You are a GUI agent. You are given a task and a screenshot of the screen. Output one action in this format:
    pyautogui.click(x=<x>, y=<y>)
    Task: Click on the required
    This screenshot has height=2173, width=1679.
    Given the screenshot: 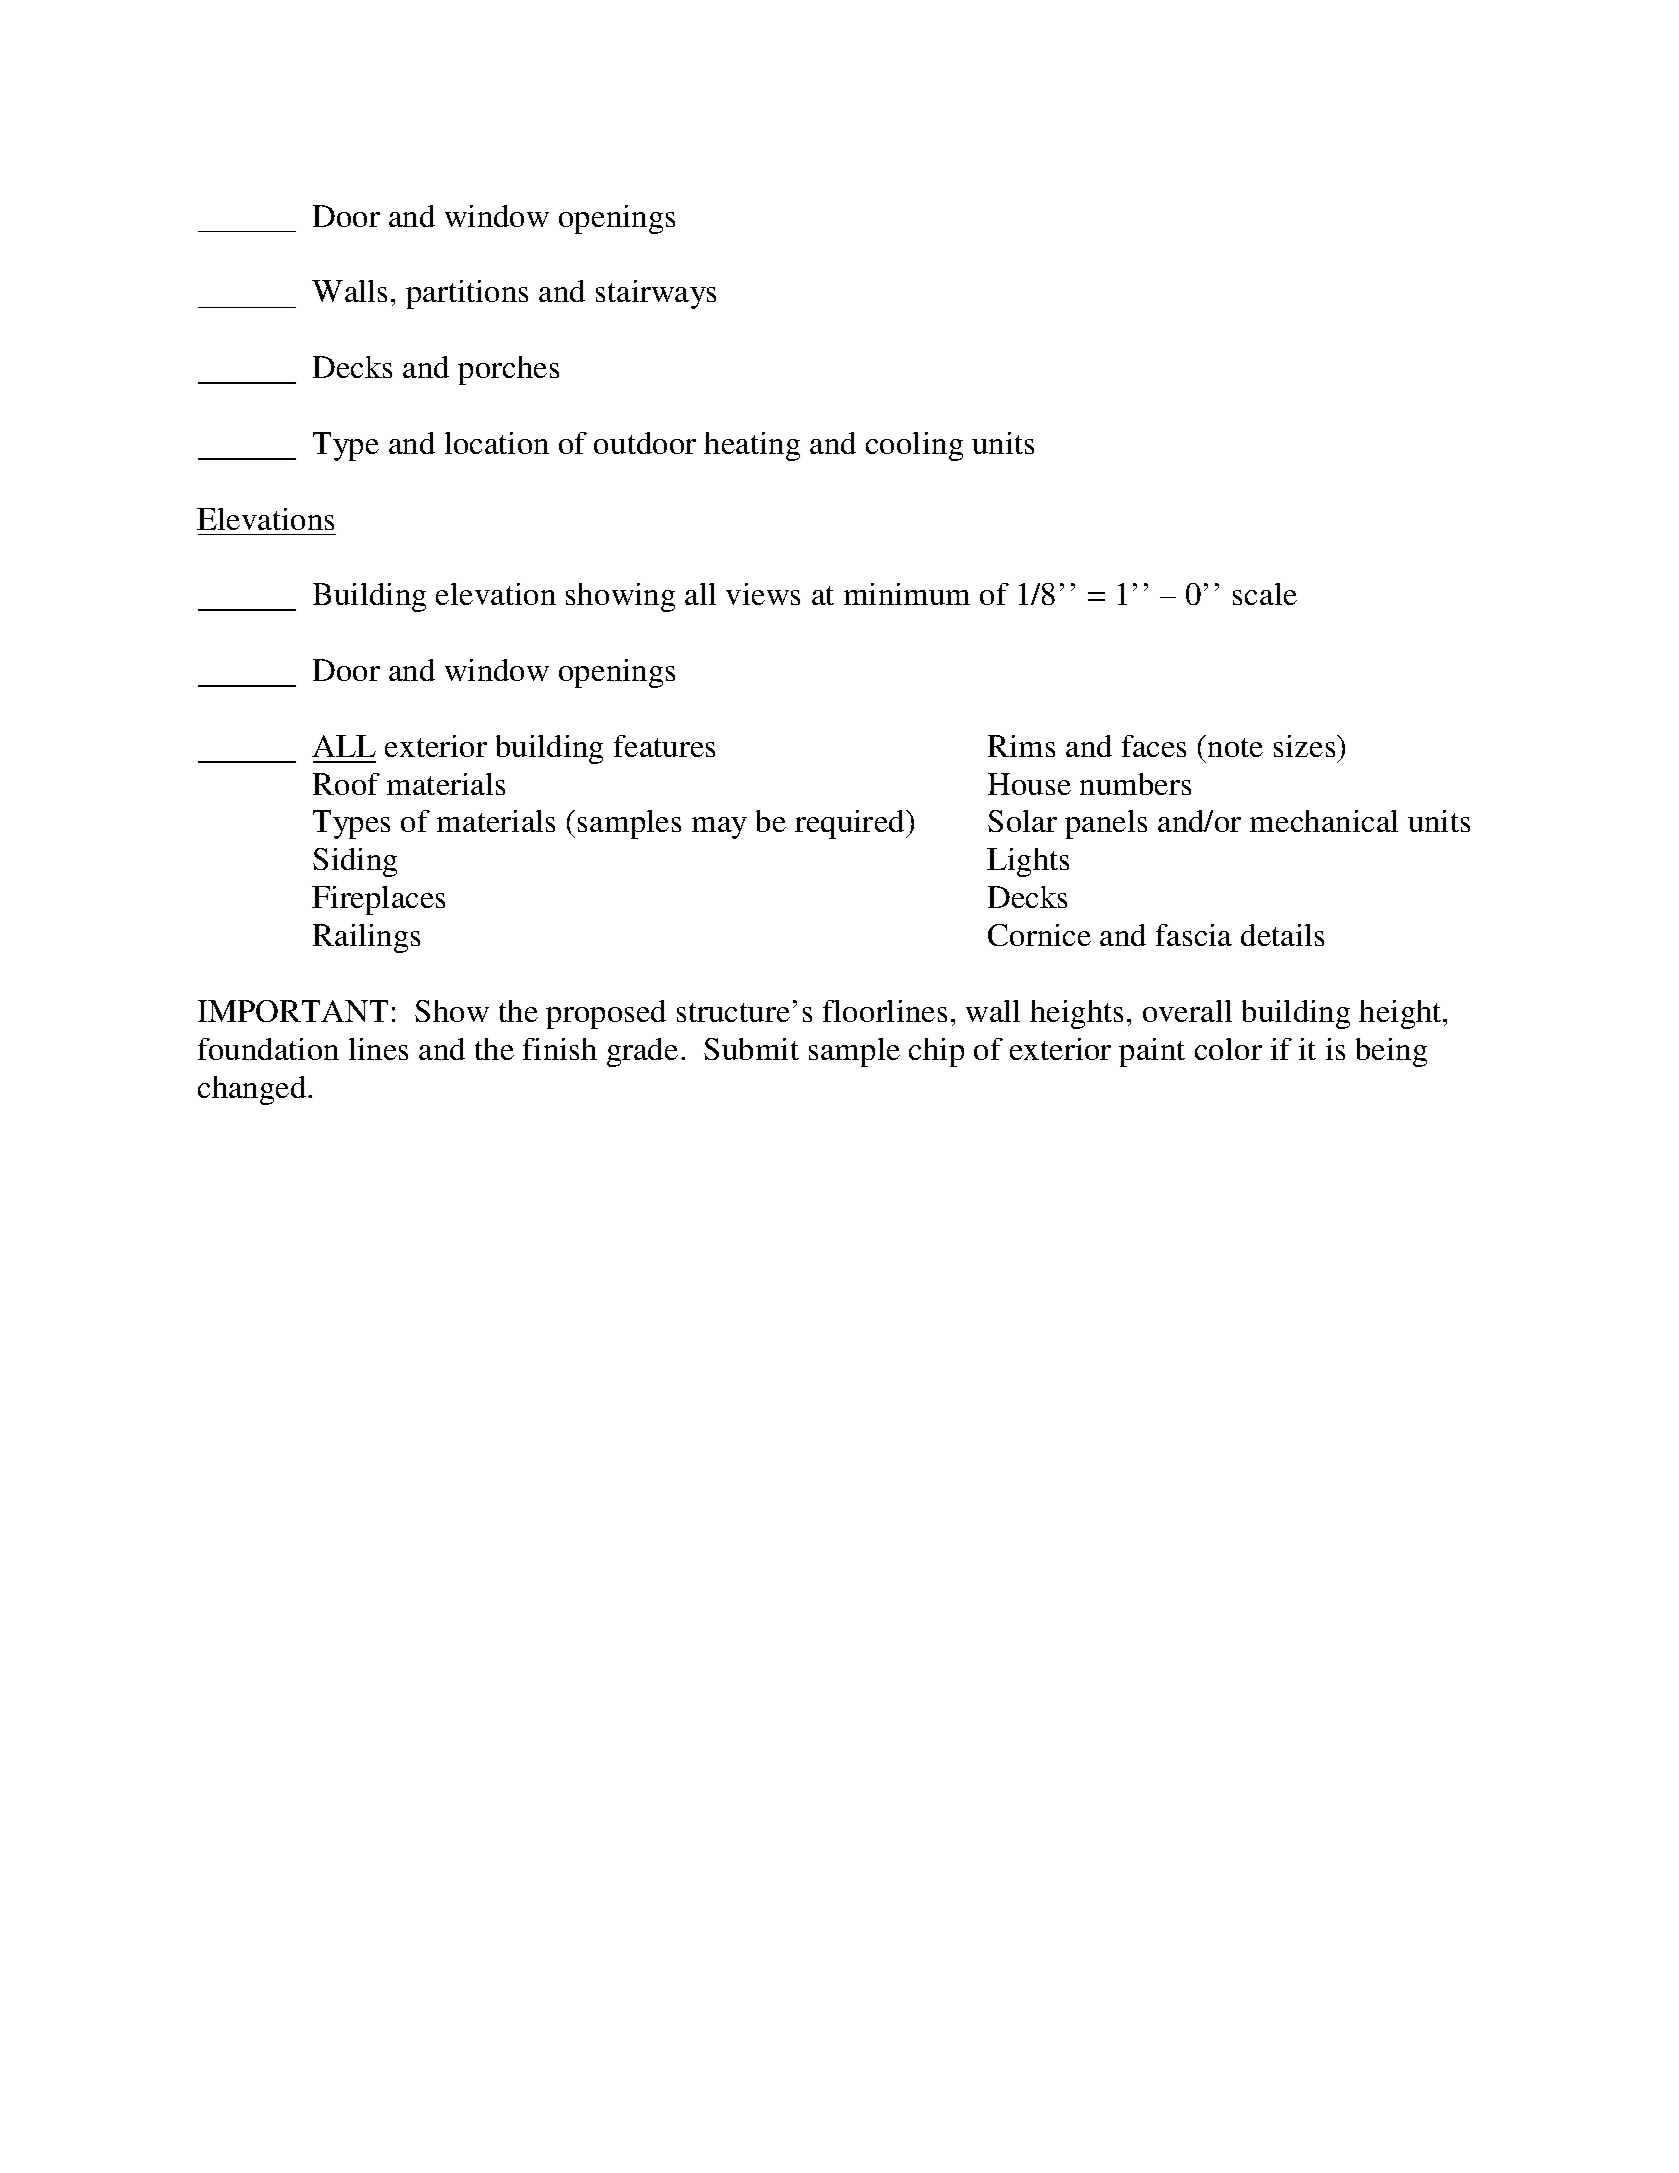 What is the action you would take?
    pyautogui.click(x=851, y=824)
